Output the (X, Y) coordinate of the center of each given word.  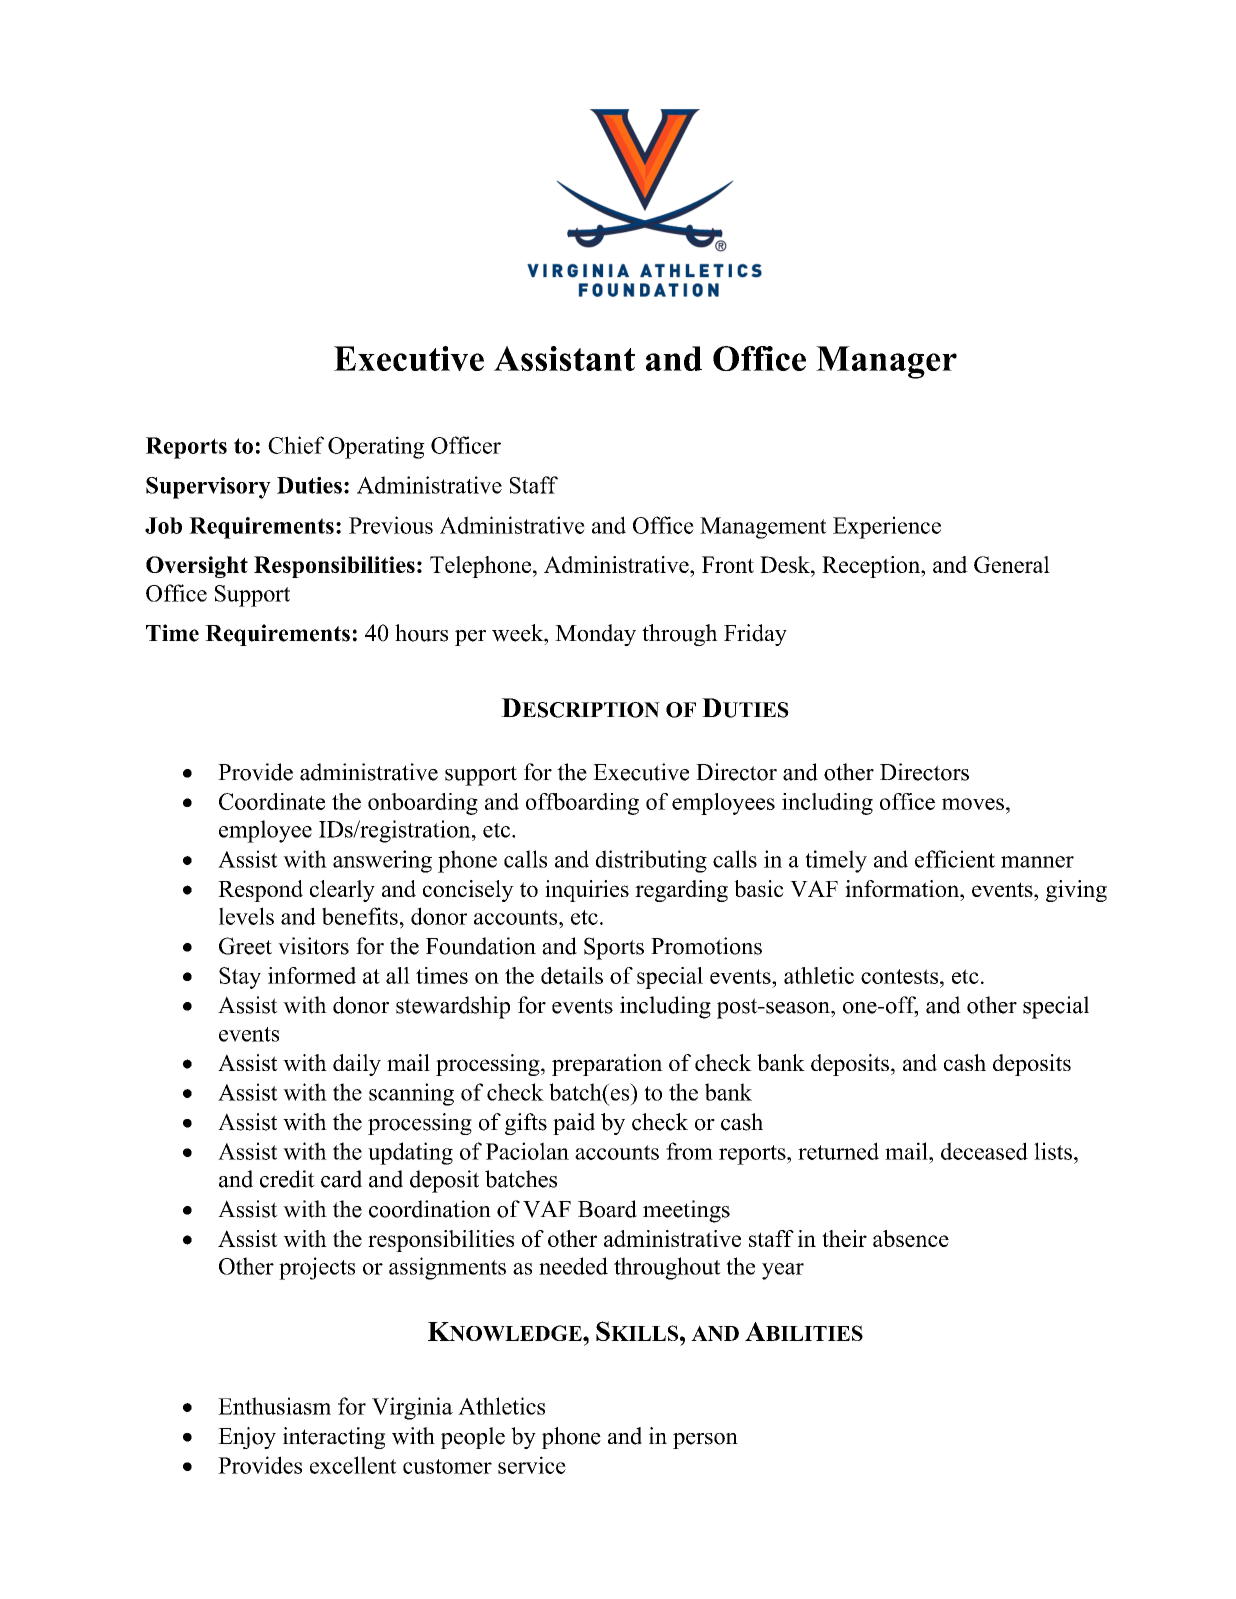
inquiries (587, 891)
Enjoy (247, 1438)
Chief (296, 445)
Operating (376, 447)
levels (246, 916)
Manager (886, 362)
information (903, 888)
